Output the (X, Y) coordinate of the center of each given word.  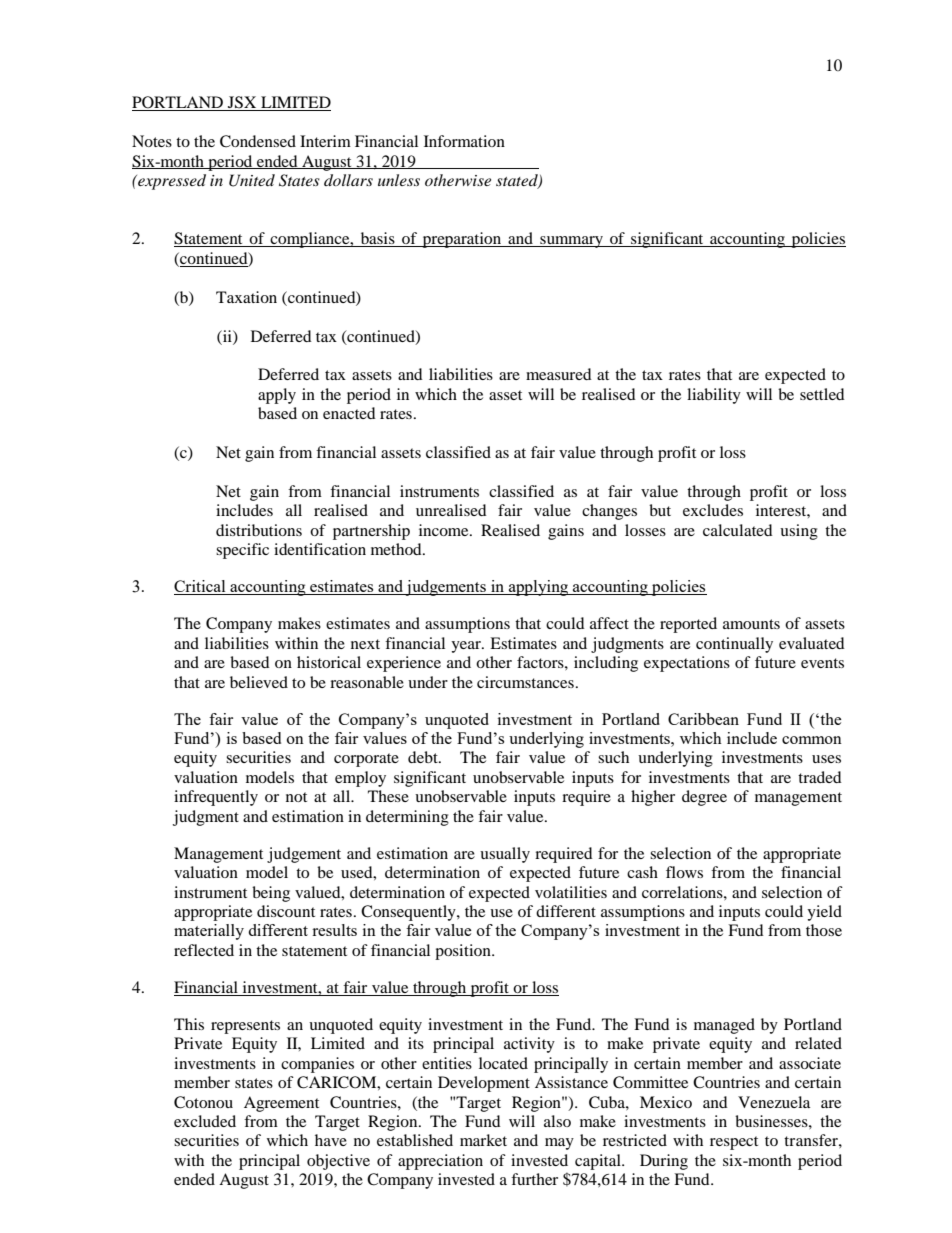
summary (571, 242)
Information (464, 141)
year (467, 647)
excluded (205, 1121)
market (483, 1140)
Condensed (258, 141)
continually (734, 645)
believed (259, 682)
